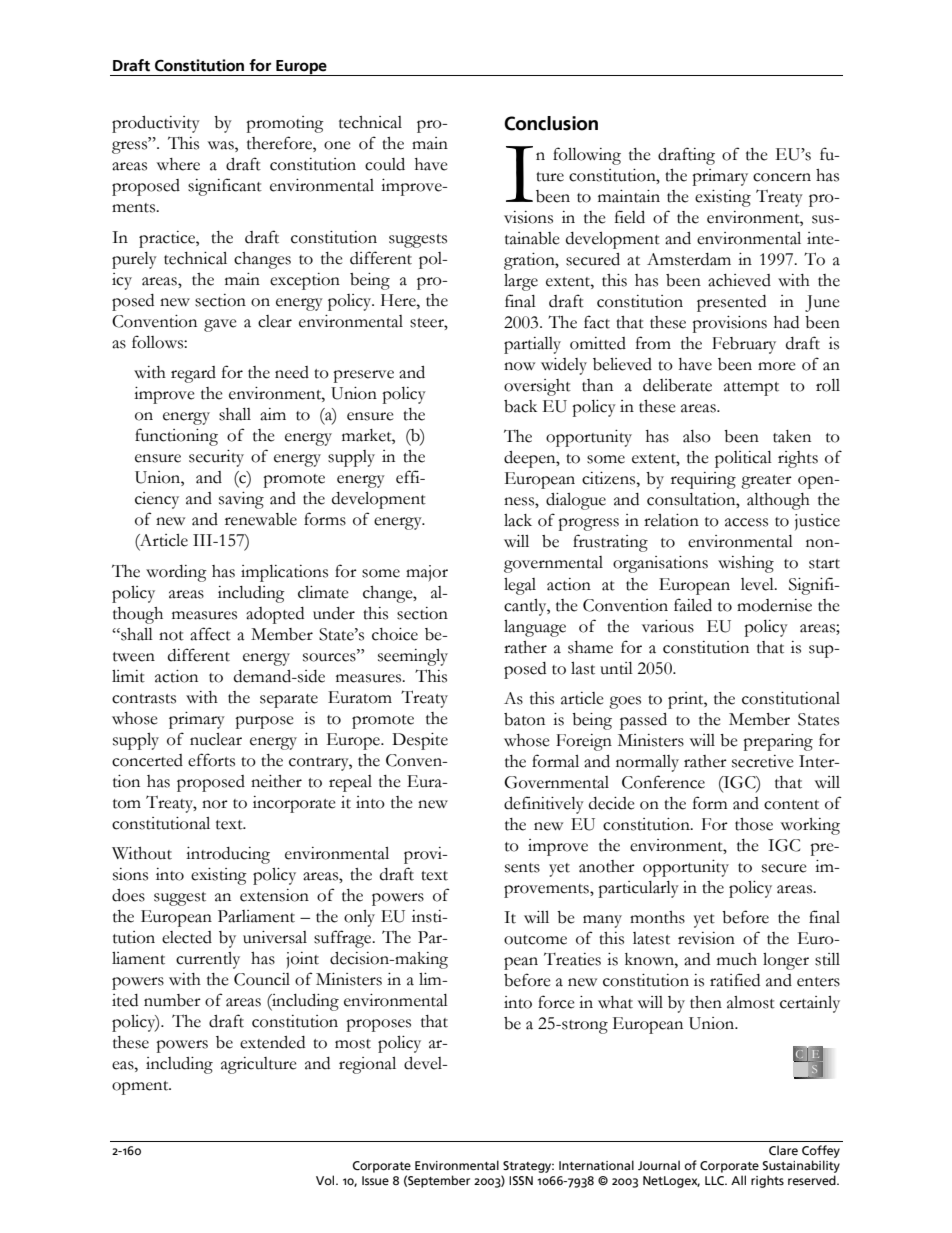  Describe the element at coordinates (521, 1180) in the screenshot. I see `ISSN` at that location.
